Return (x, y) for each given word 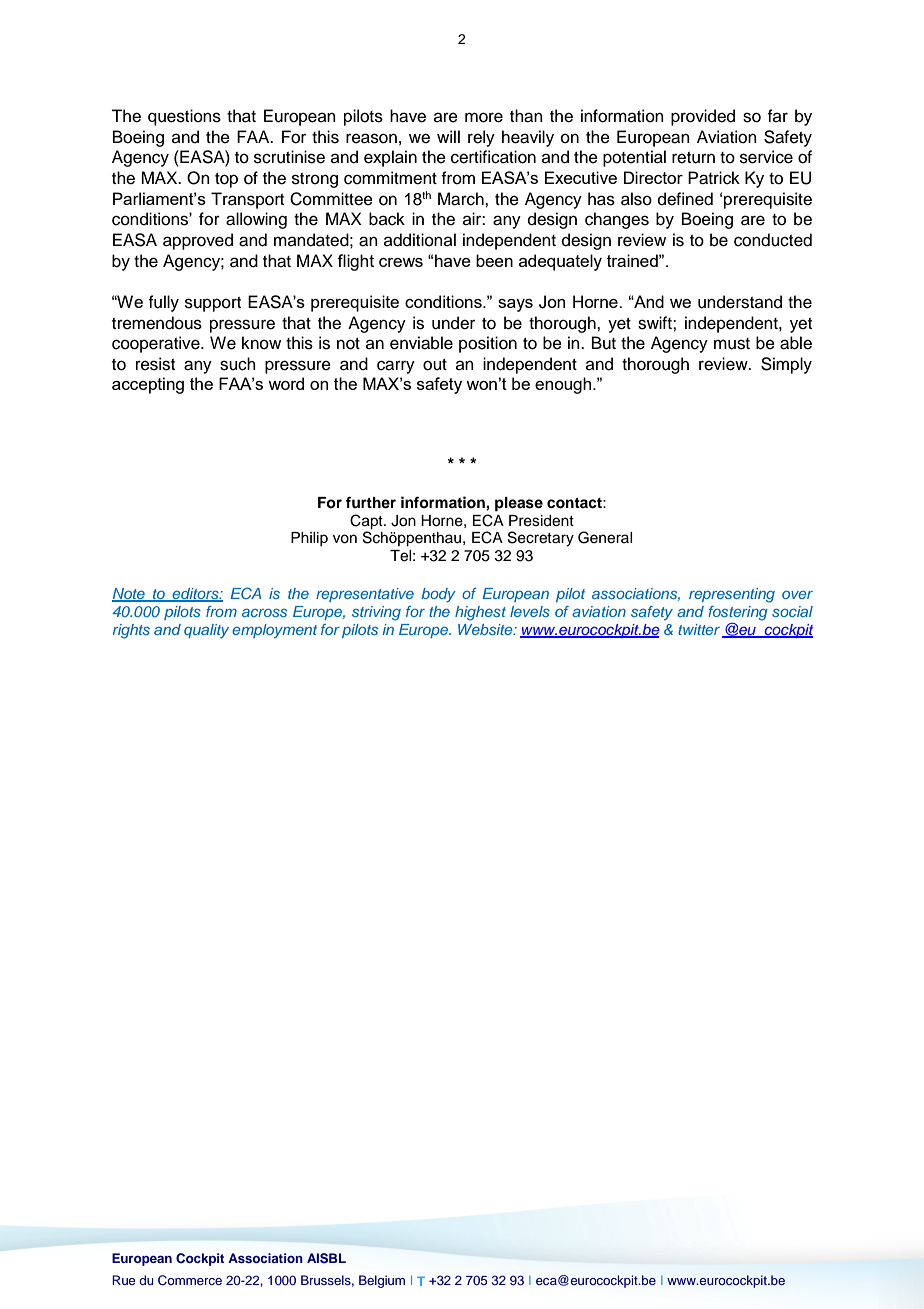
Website (486, 629)
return (693, 158)
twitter (700, 630)
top (226, 180)
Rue (123, 1280)
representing (732, 595)
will (448, 136)
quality (206, 631)
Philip (309, 539)
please (519, 504)
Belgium (382, 1281)
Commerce (190, 1280)
